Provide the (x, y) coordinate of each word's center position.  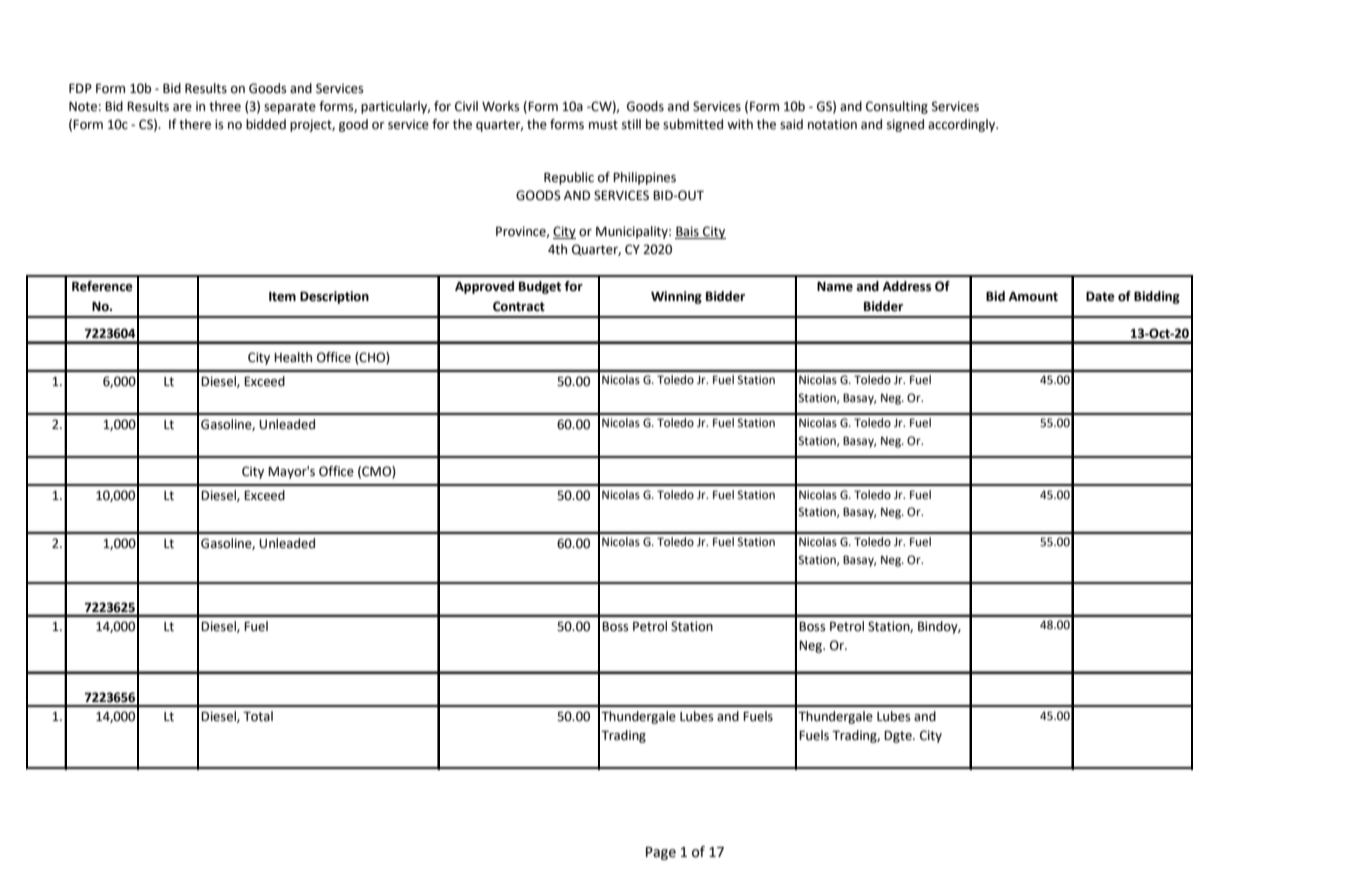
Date (1100, 297)
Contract (519, 306)
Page (661, 853)
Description (334, 297)
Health (293, 357)
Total (258, 716)
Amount (1033, 297)
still (631, 124)
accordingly (963, 125)
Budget (540, 287)
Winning (676, 297)
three (225, 106)
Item (282, 297)
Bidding (1157, 297)
